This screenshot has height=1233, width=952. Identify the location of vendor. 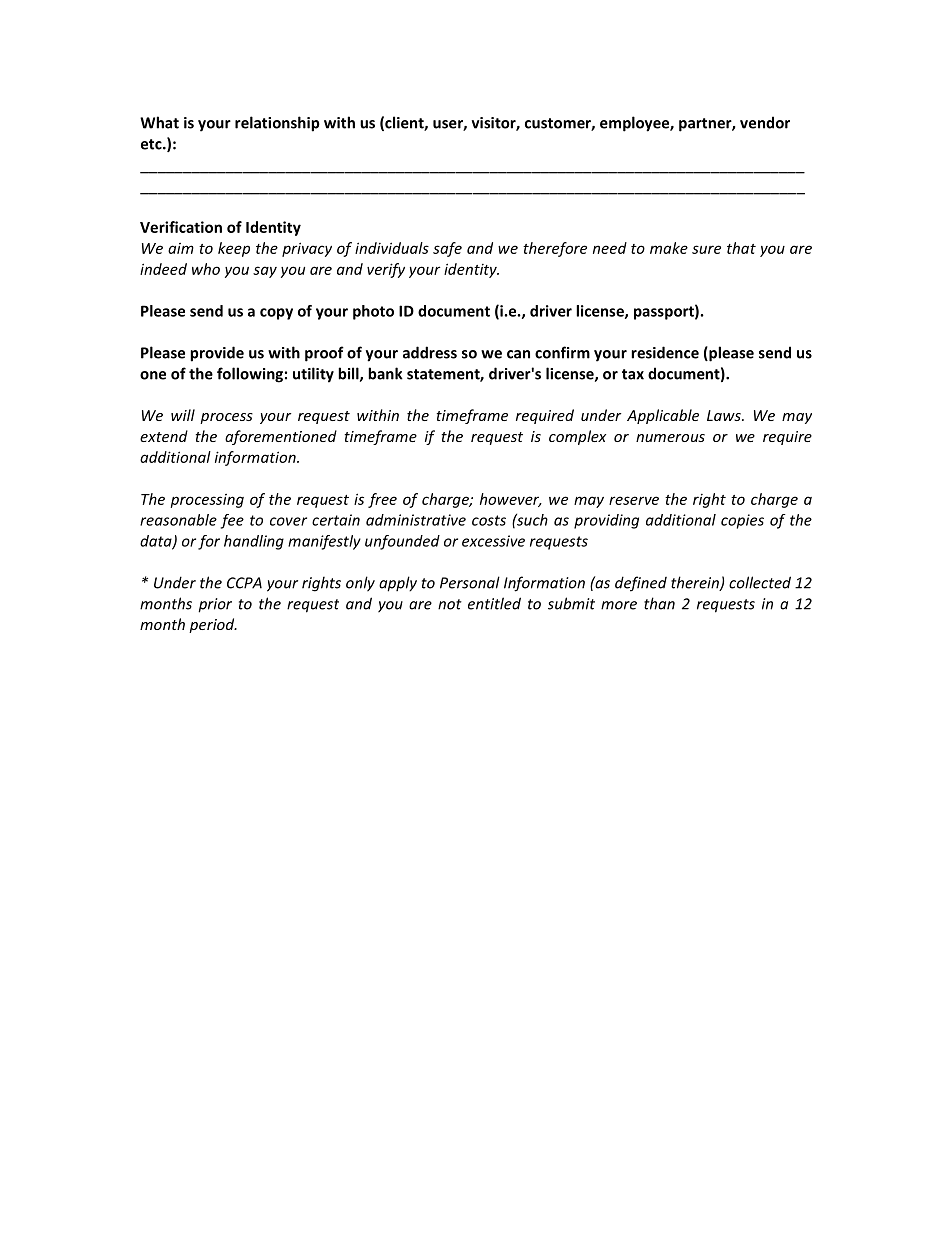
(765, 122).
